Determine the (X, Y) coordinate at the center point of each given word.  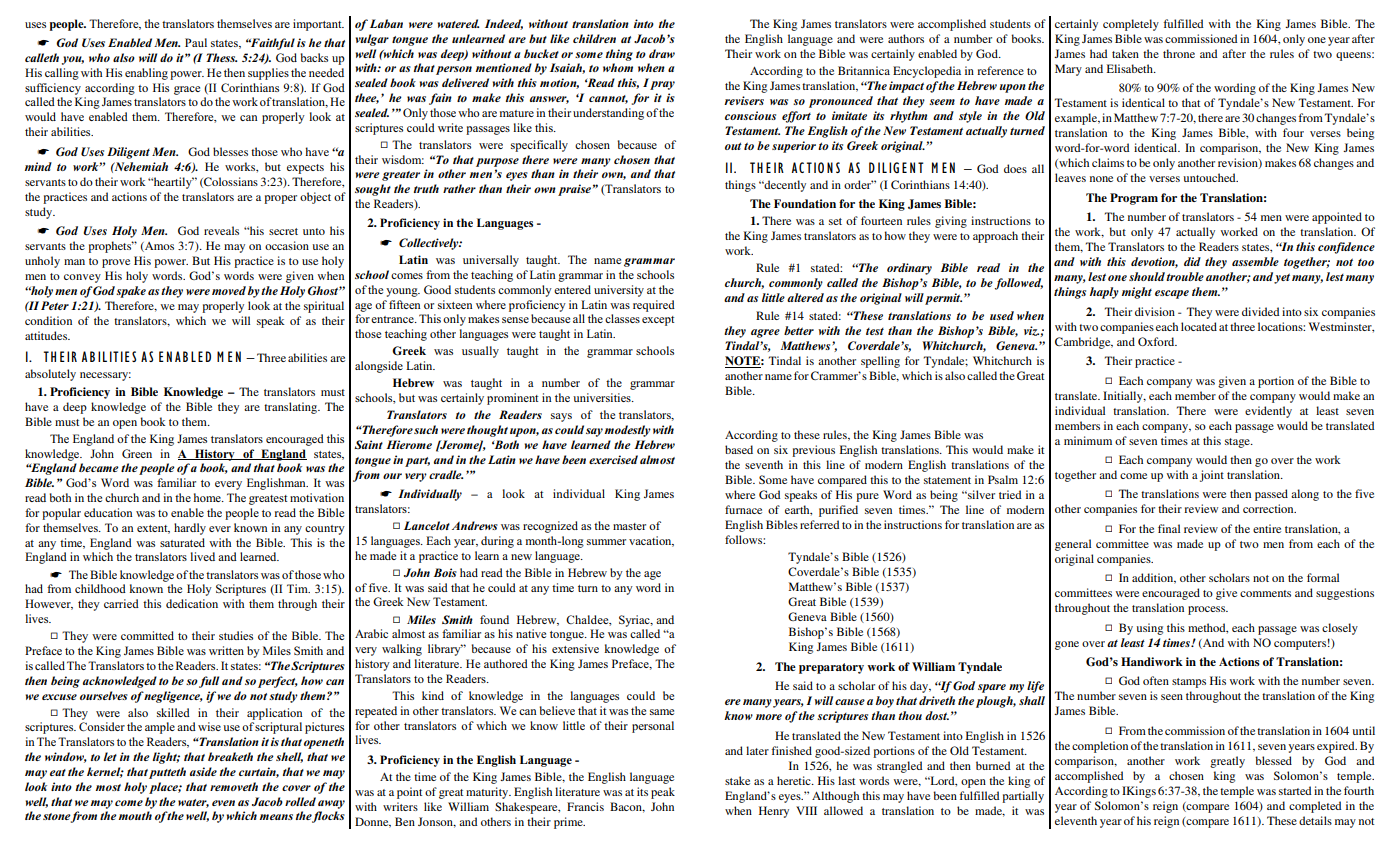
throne (1179, 53)
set (835, 221)
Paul (196, 42)
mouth (135, 815)
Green (137, 453)
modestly (628, 431)
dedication (192, 603)
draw (662, 53)
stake (737, 780)
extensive (575, 648)
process (1208, 610)
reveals (221, 230)
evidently (1268, 412)
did (1192, 261)
